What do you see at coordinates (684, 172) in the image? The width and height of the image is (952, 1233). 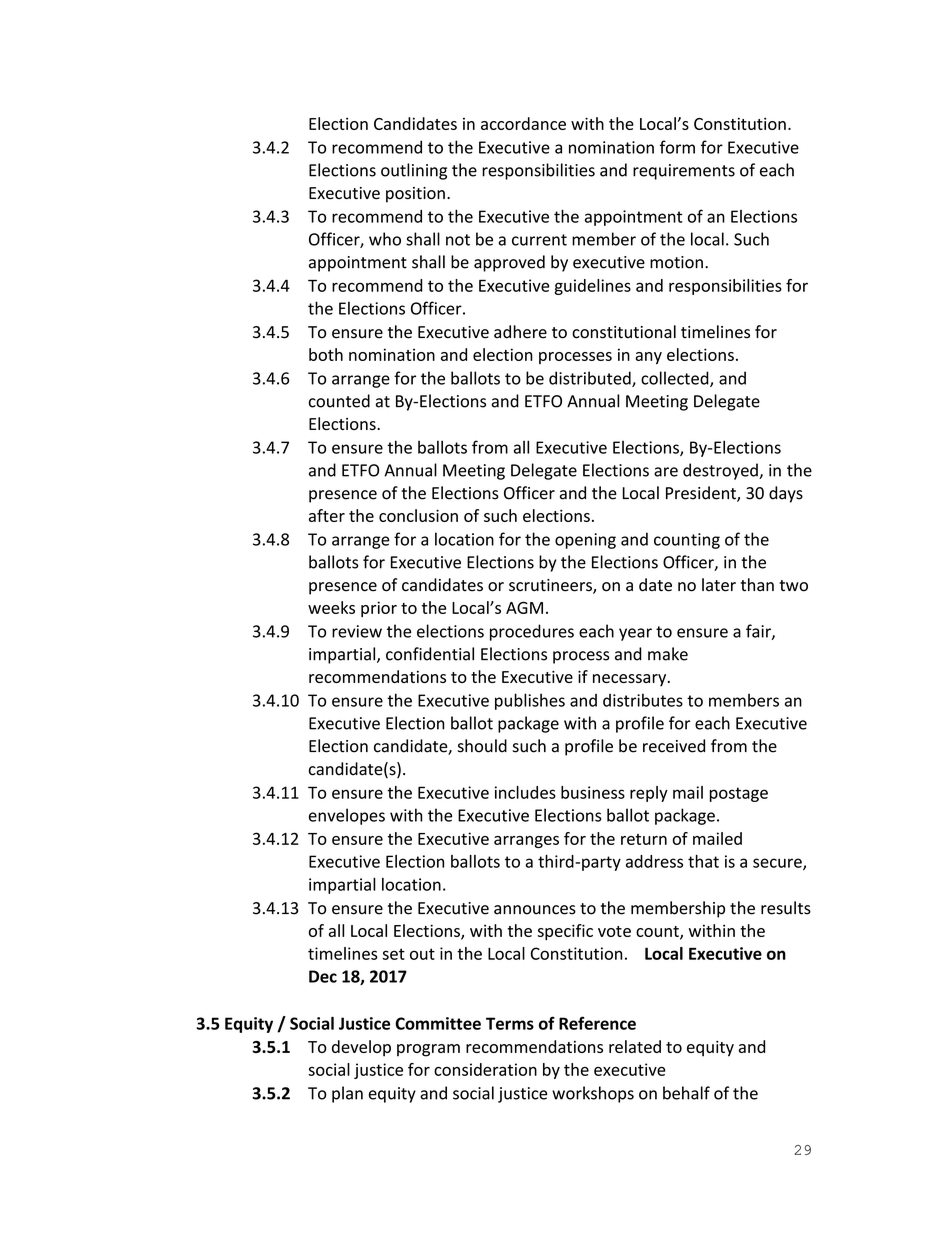 I see `requirements` at bounding box center [684, 172].
